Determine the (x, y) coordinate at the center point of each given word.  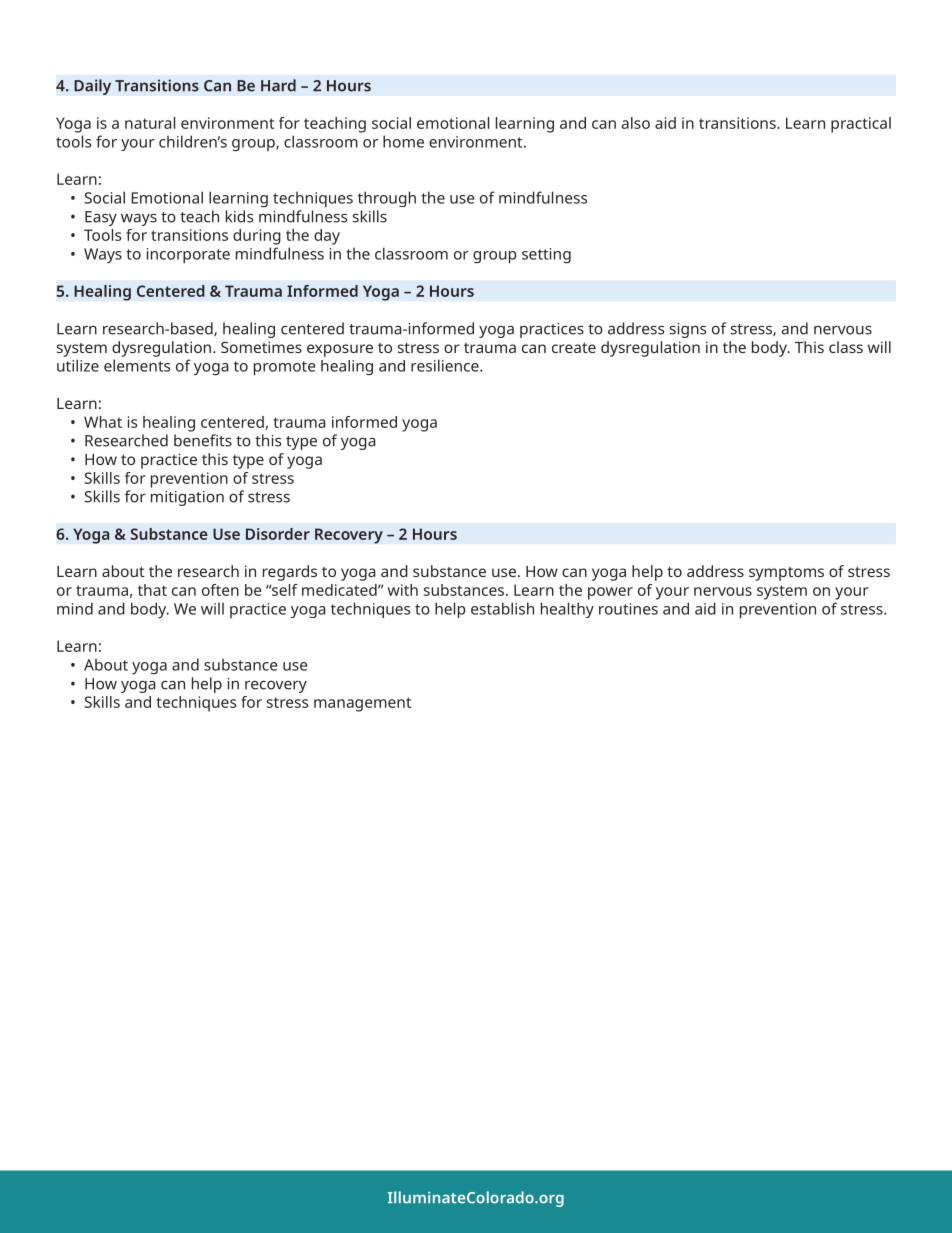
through (387, 199)
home (403, 141)
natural (150, 123)
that (152, 590)
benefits (203, 440)
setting (546, 255)
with (403, 590)
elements (137, 365)
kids (239, 216)
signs (688, 330)
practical (861, 125)
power (610, 593)
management (362, 704)
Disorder (278, 534)
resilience (446, 365)
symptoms (786, 574)
